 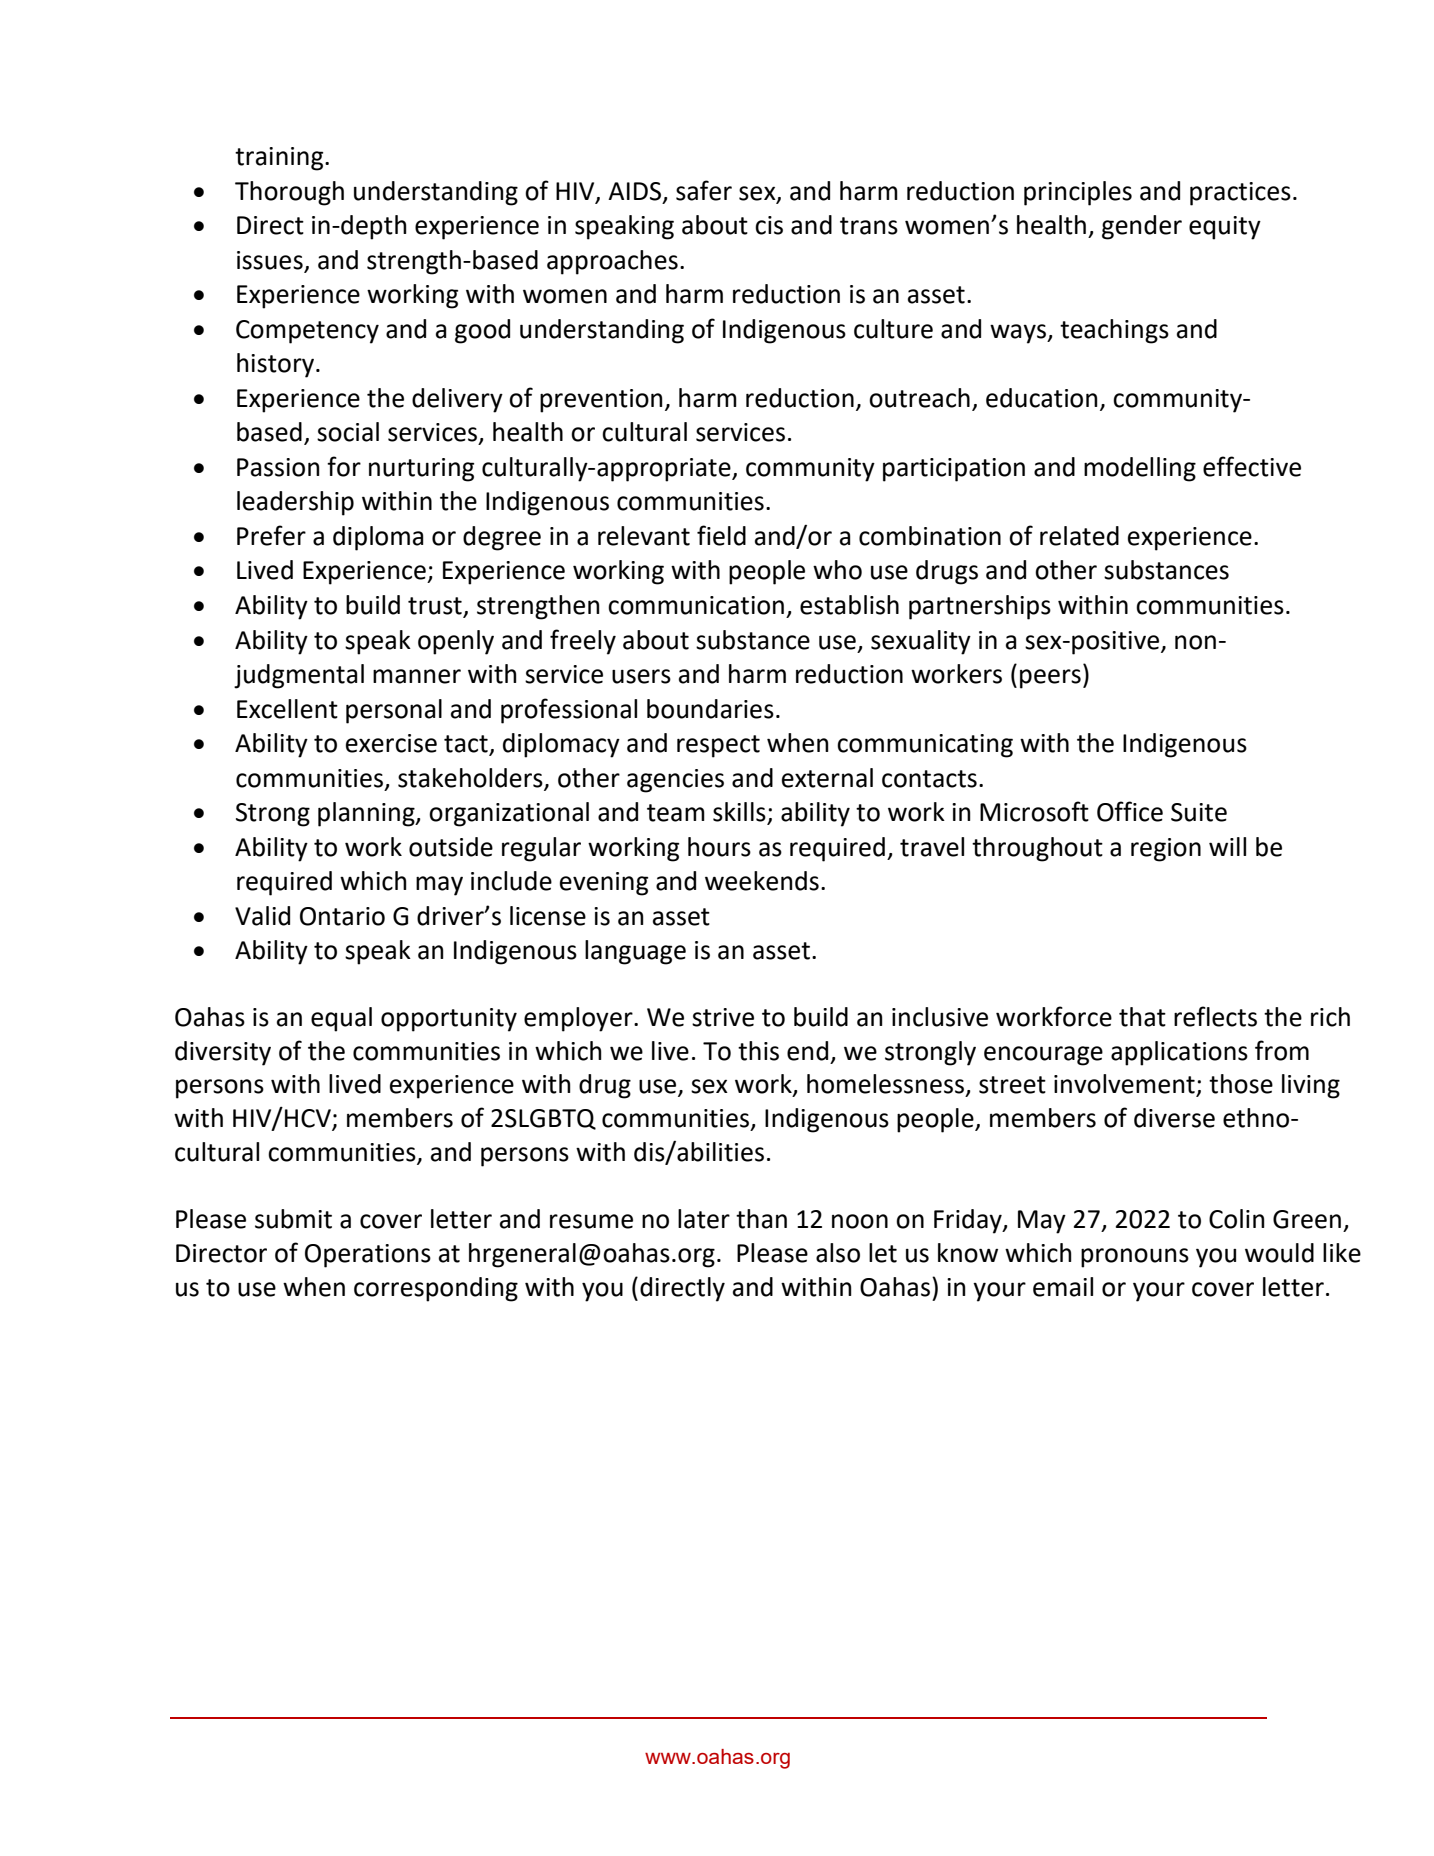 I want to click on safer, so click(x=704, y=190).
